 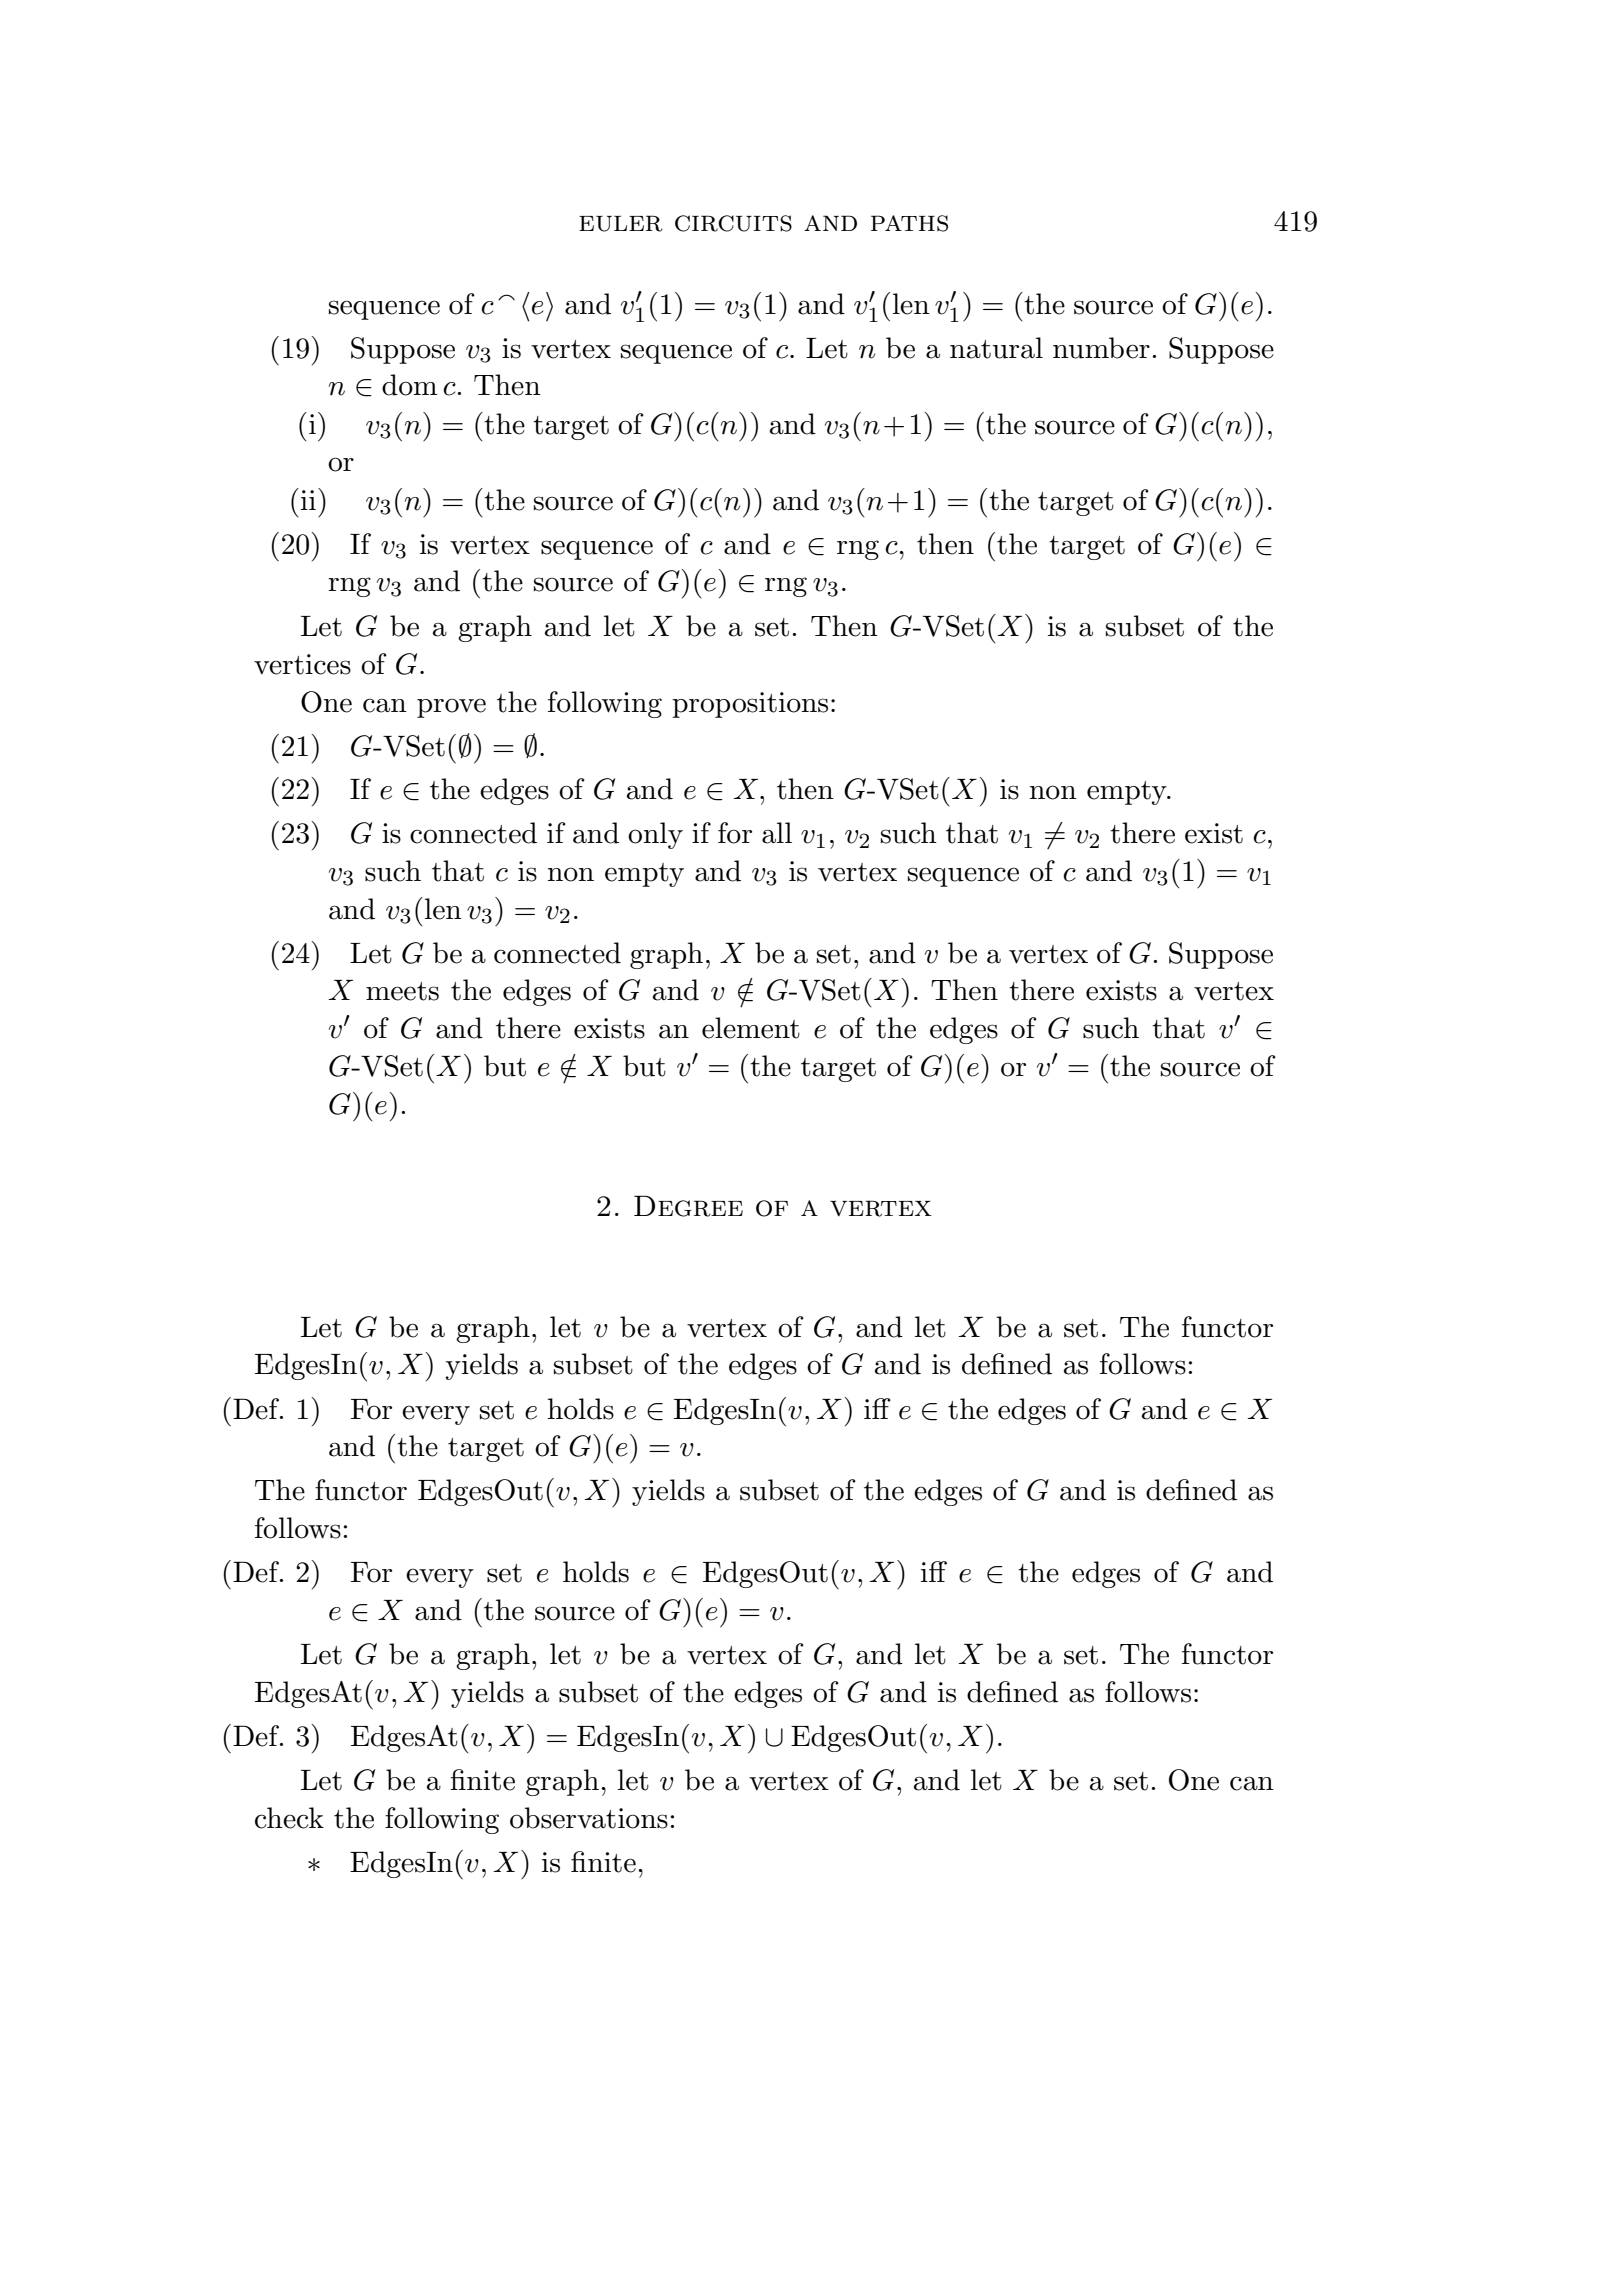 I want to click on element, so click(x=751, y=1028).
